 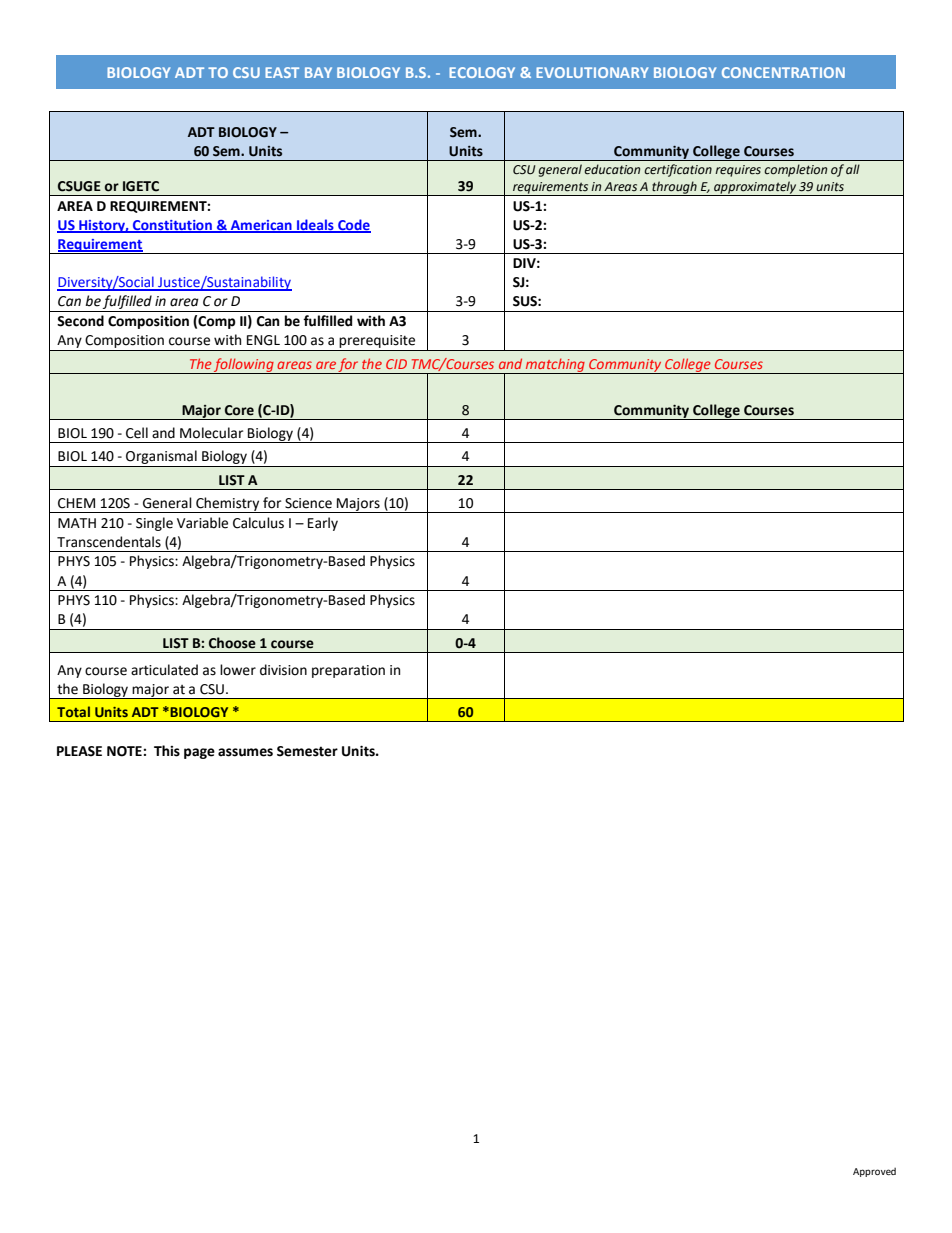 What do you see at coordinates (161, 458) in the screenshot?
I see `Organismal` at bounding box center [161, 458].
